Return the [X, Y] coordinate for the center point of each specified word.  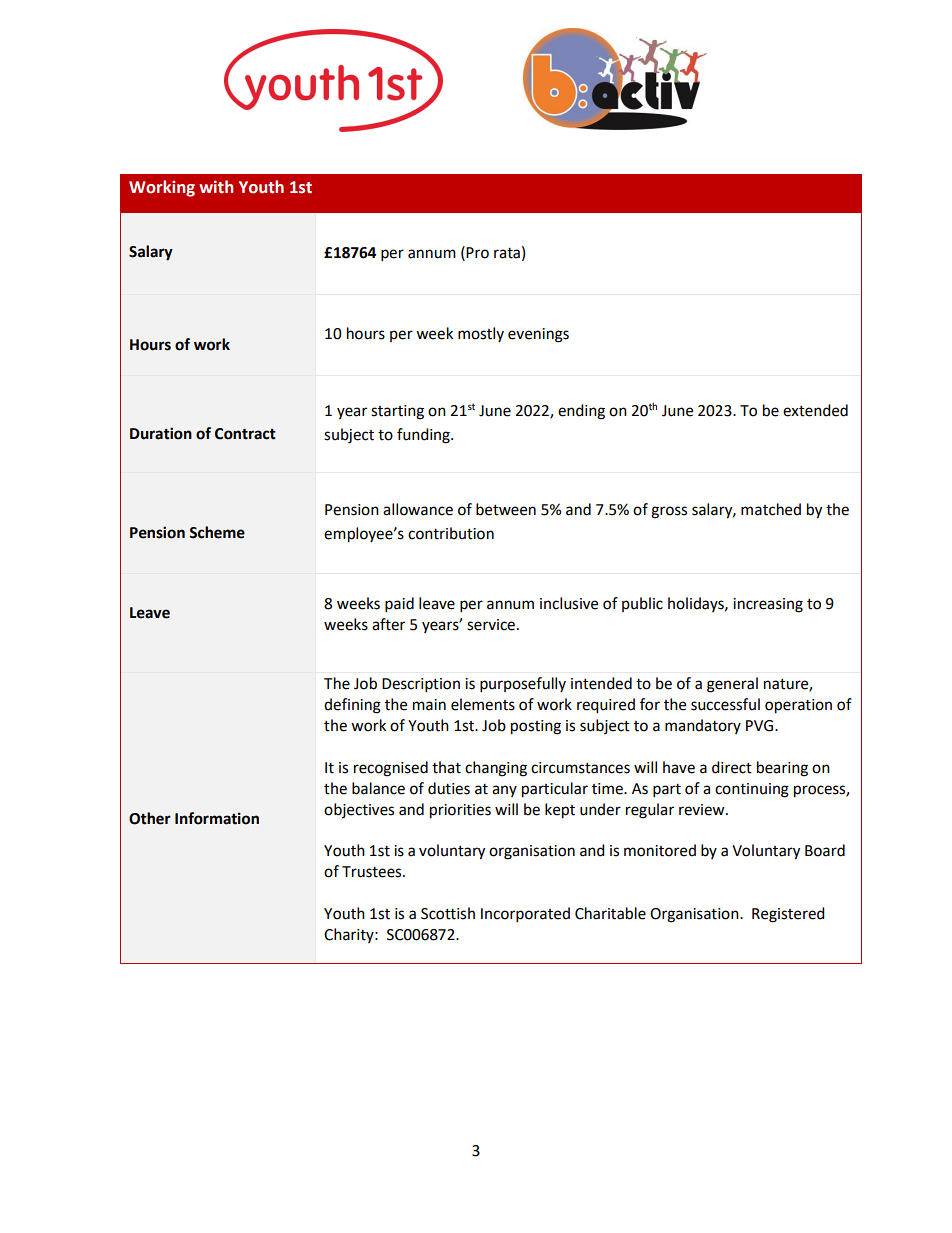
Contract [245, 434]
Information [217, 818]
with [216, 187]
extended [815, 410]
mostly [481, 334]
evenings [538, 335]
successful [725, 704]
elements [483, 704]
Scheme [217, 532]
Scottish [448, 913]
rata [507, 253]
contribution [451, 533]
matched [771, 509]
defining [352, 706]
